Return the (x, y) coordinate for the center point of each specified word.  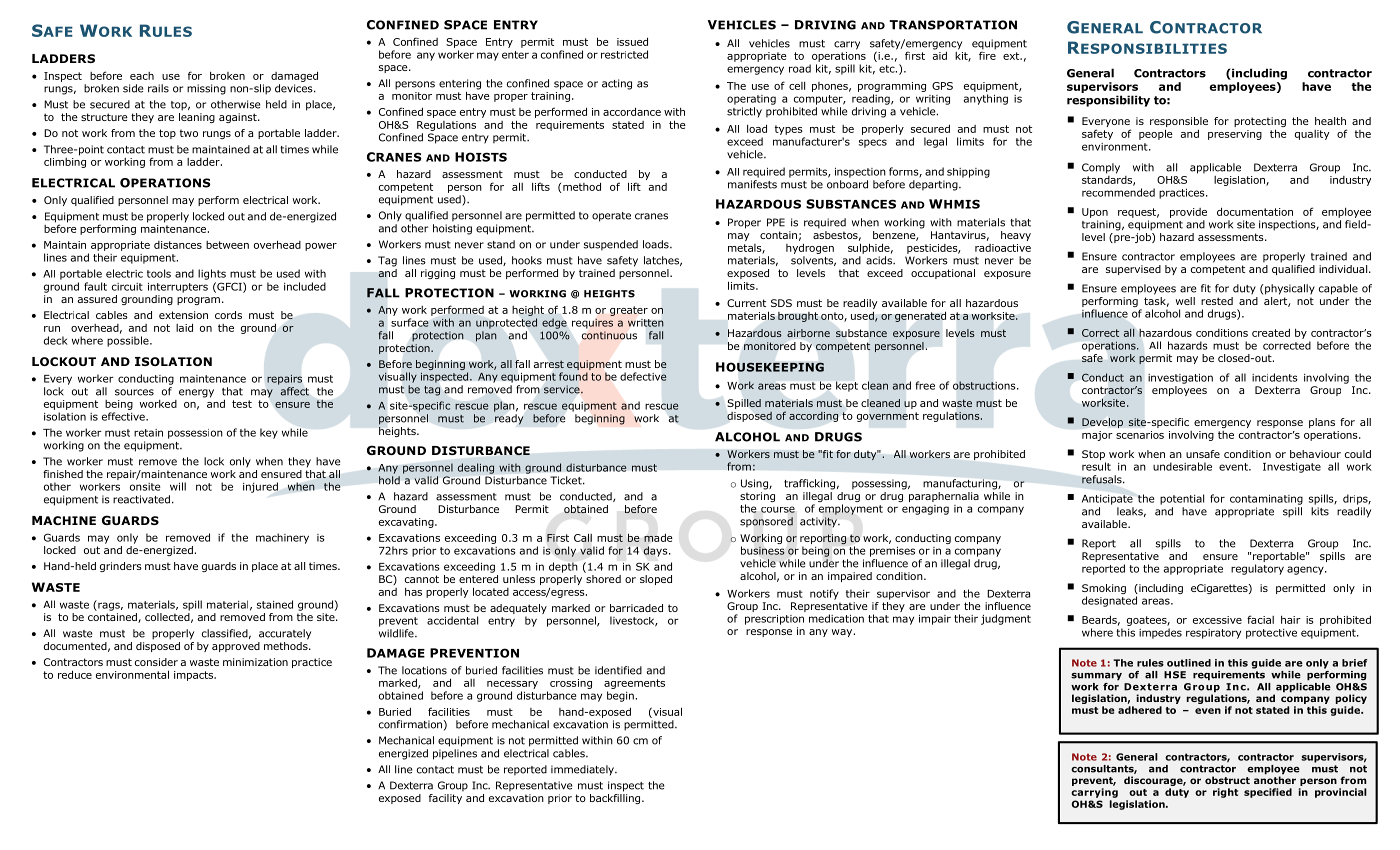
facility (446, 797)
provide (1188, 213)
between (227, 245)
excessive (1217, 620)
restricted (624, 54)
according (813, 417)
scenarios (1140, 435)
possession (195, 434)
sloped (656, 580)
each (142, 76)
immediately (583, 770)
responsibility (1108, 101)
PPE (776, 222)
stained (275, 604)
